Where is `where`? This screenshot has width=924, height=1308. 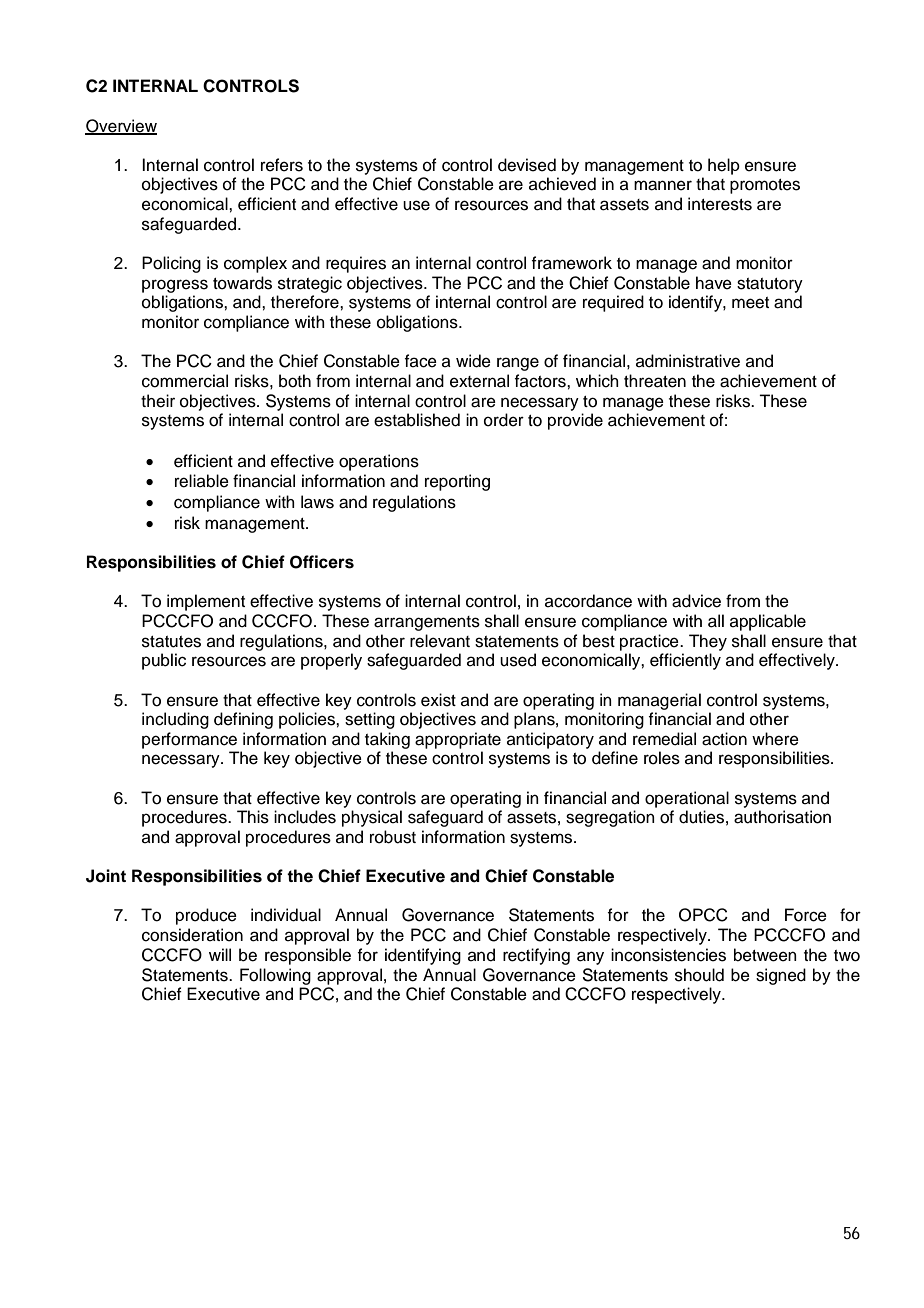
where is located at coordinates (775, 739).
